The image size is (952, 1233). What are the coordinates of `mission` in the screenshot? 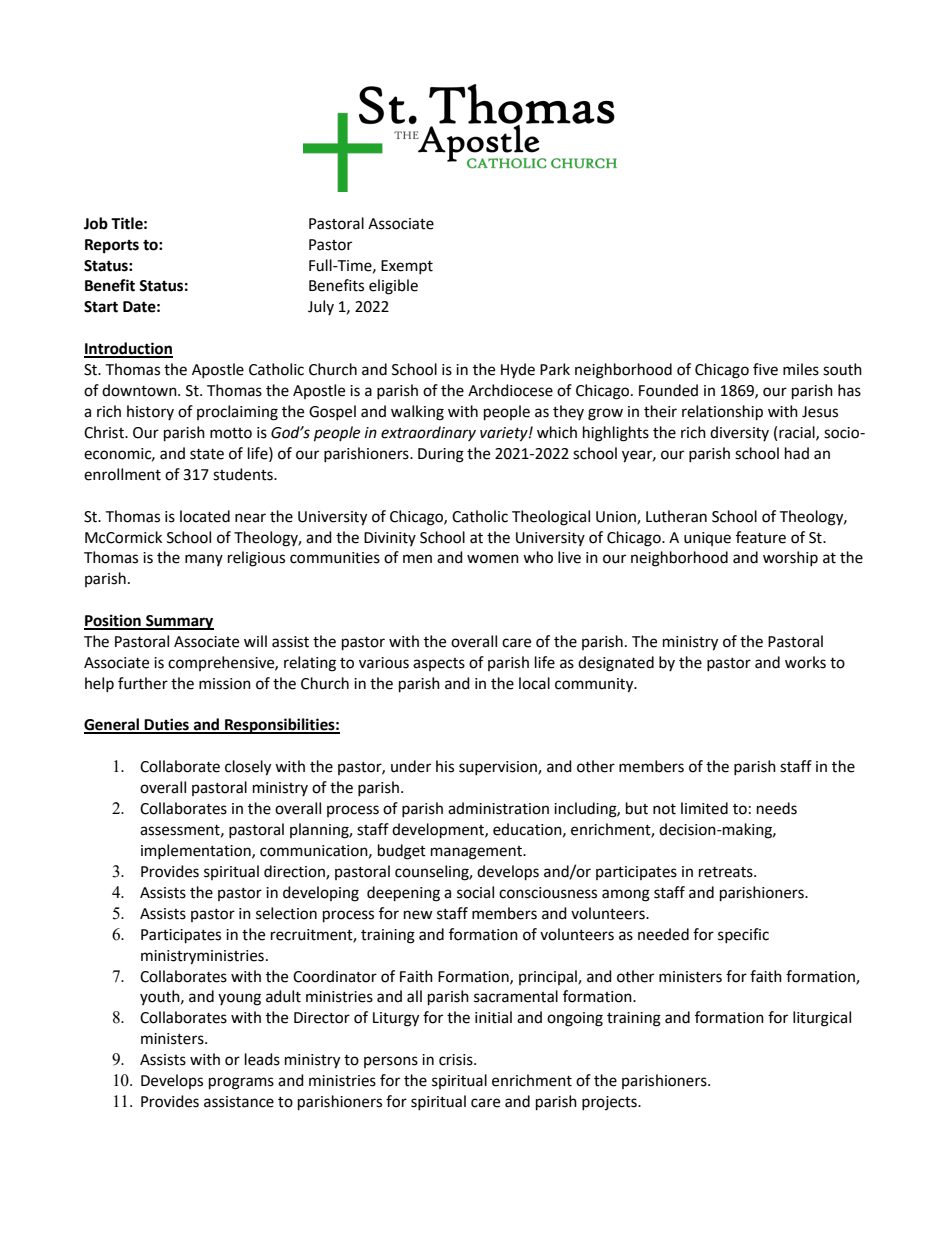 It's located at (225, 684).
